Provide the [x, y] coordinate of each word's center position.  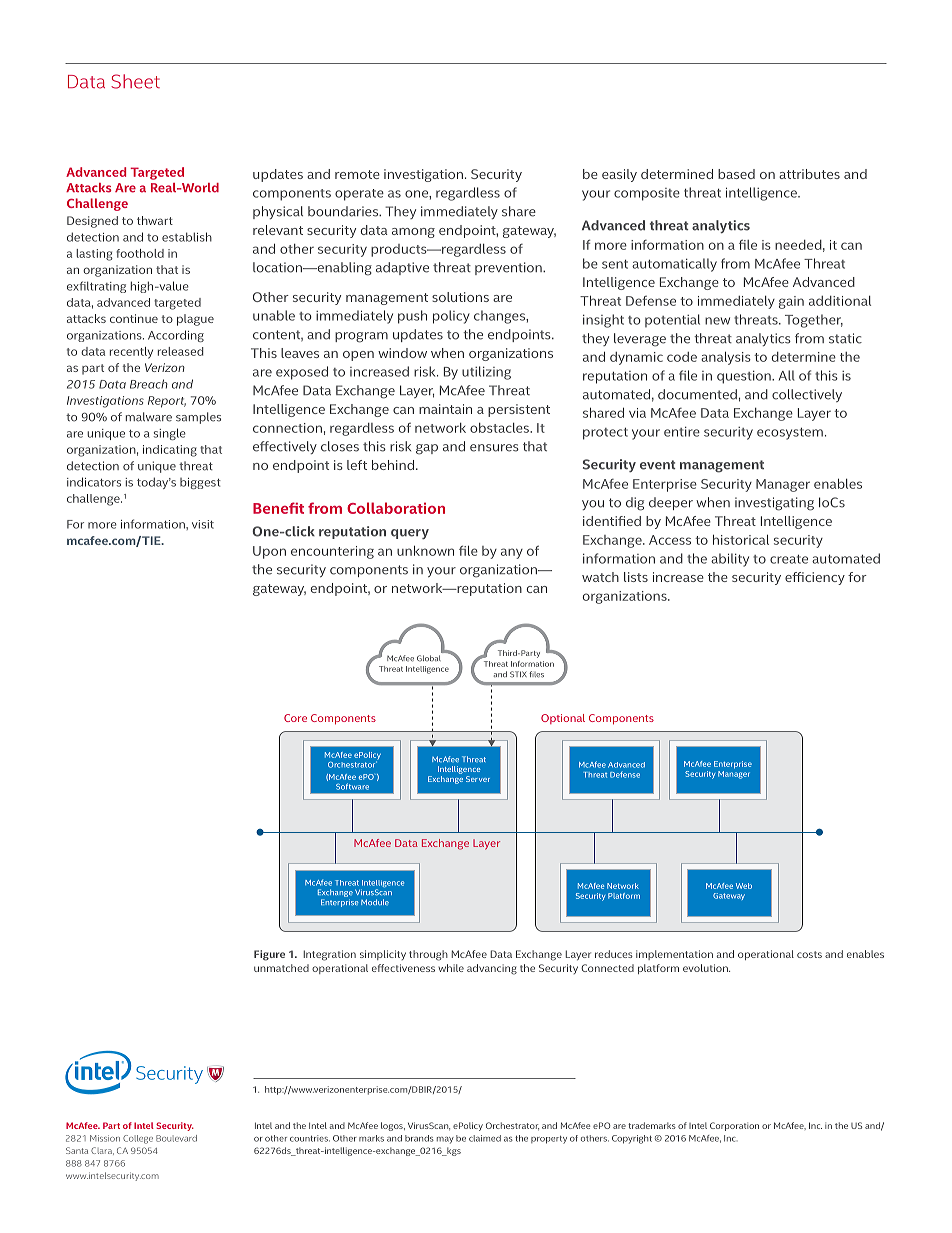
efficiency [815, 578]
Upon [269, 552]
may [445, 1140]
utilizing [486, 373]
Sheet [135, 81]
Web [744, 886]
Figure [269, 955]
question [745, 377]
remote [357, 174]
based [736, 174]
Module [375, 902]
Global [429, 658]
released [181, 351]
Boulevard [176, 1138]
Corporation [734, 1126]
